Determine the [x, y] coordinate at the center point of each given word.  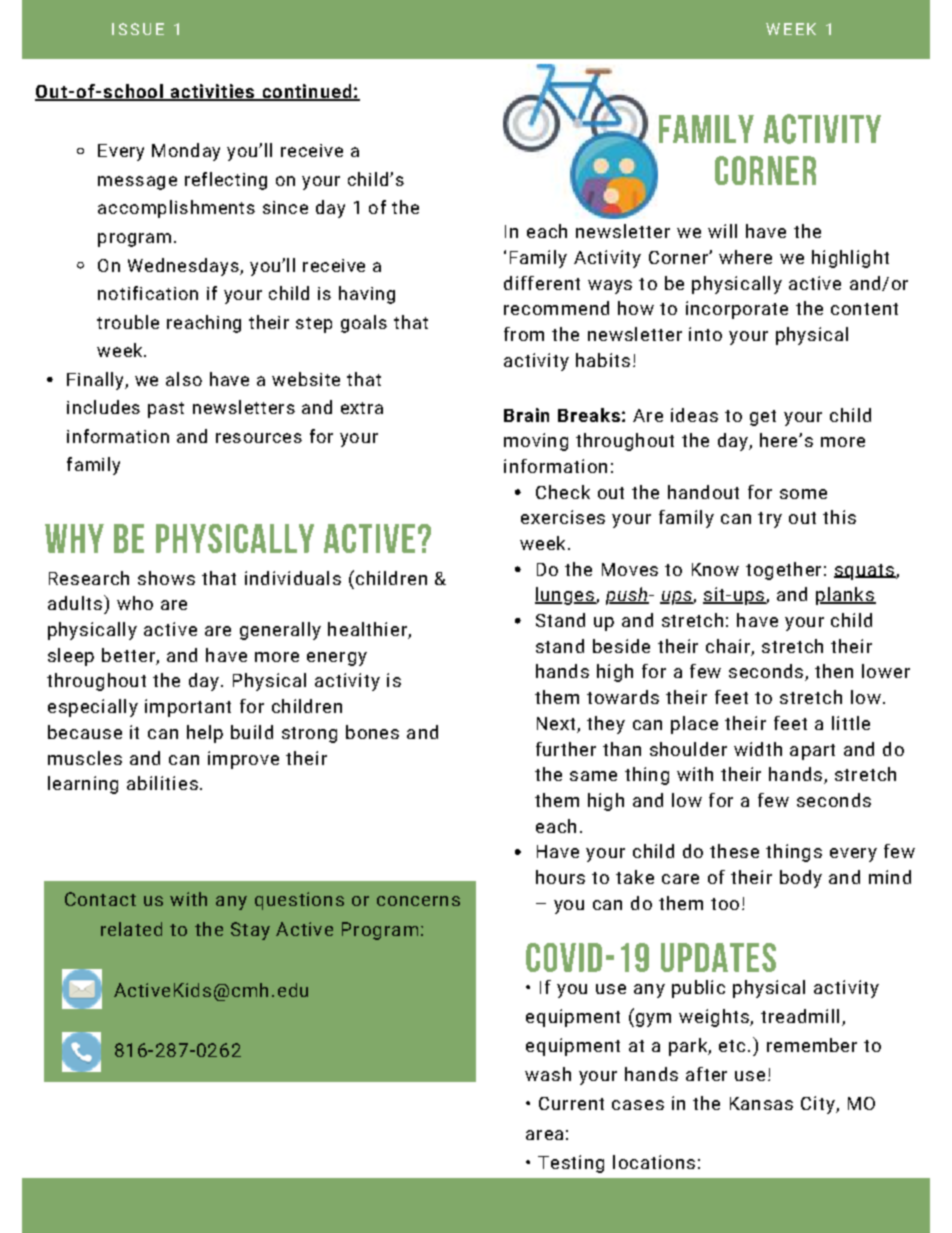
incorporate [737, 310]
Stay [250, 931]
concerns [418, 901]
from [524, 334]
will [722, 231]
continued [307, 92]
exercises [563, 517]
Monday [186, 152]
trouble [128, 322]
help [205, 734]
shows [166, 578]
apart [812, 752]
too [725, 904]
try [770, 520]
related [131, 929]
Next [556, 723]
